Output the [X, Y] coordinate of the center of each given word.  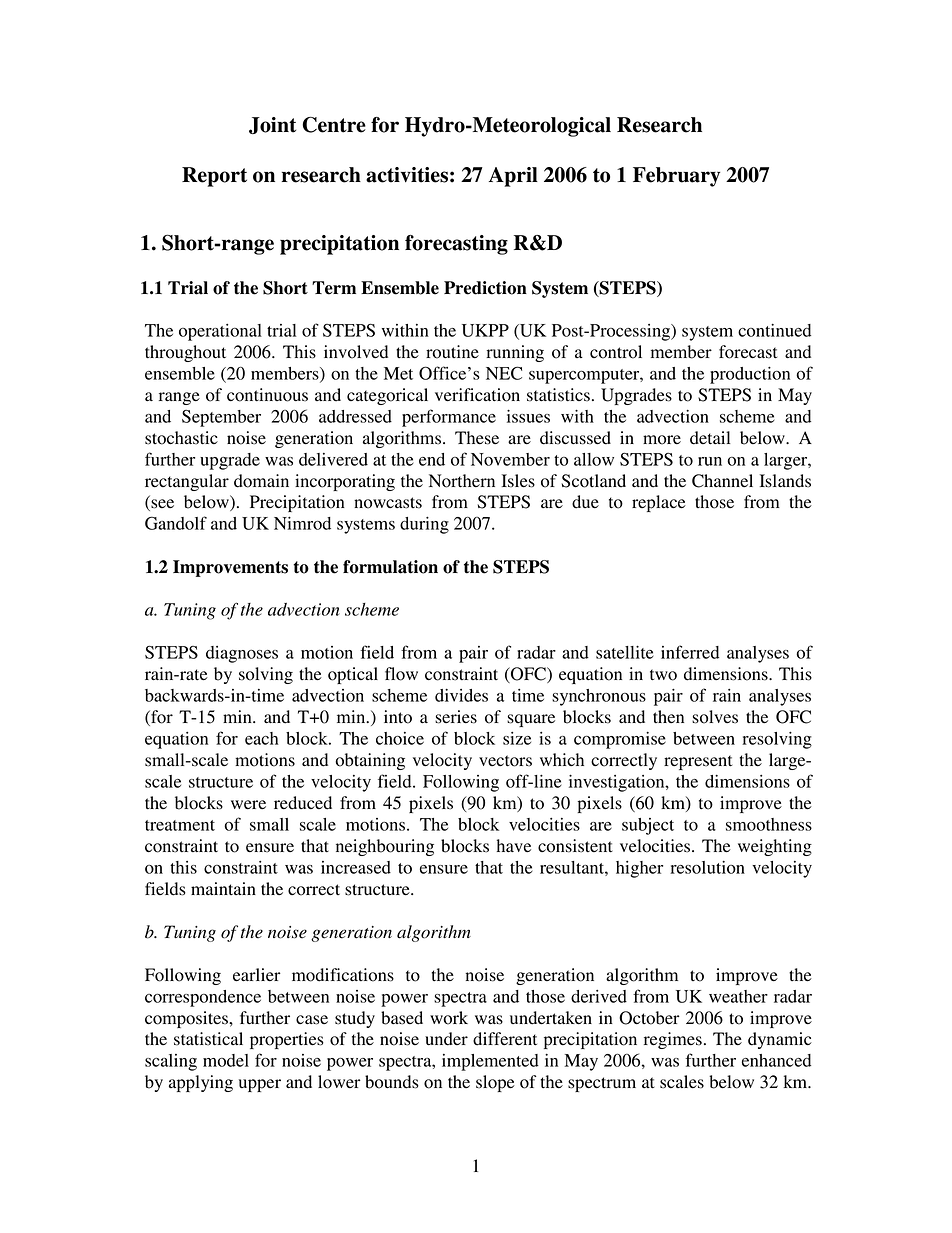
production [750, 375]
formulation [390, 567]
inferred [690, 652]
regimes [673, 1040]
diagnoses [242, 654]
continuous [267, 395]
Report [214, 177]
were [248, 805]
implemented [490, 1062]
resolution [707, 867]
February [676, 177]
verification [477, 395]
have [514, 846]
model [226, 1060]
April [513, 177]
